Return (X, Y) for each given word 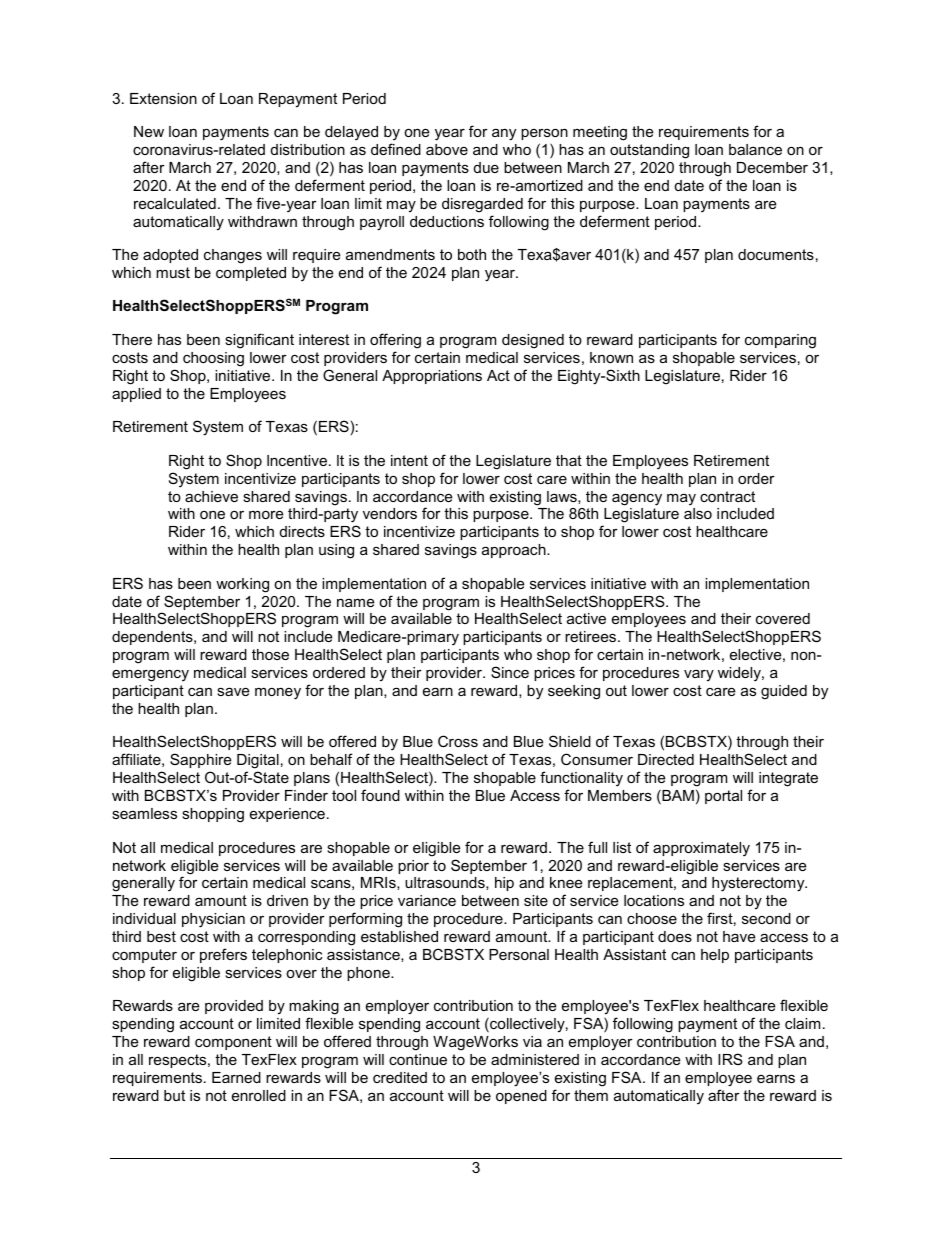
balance (755, 149)
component (233, 1043)
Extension (163, 98)
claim (802, 1023)
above (447, 149)
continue (418, 1059)
